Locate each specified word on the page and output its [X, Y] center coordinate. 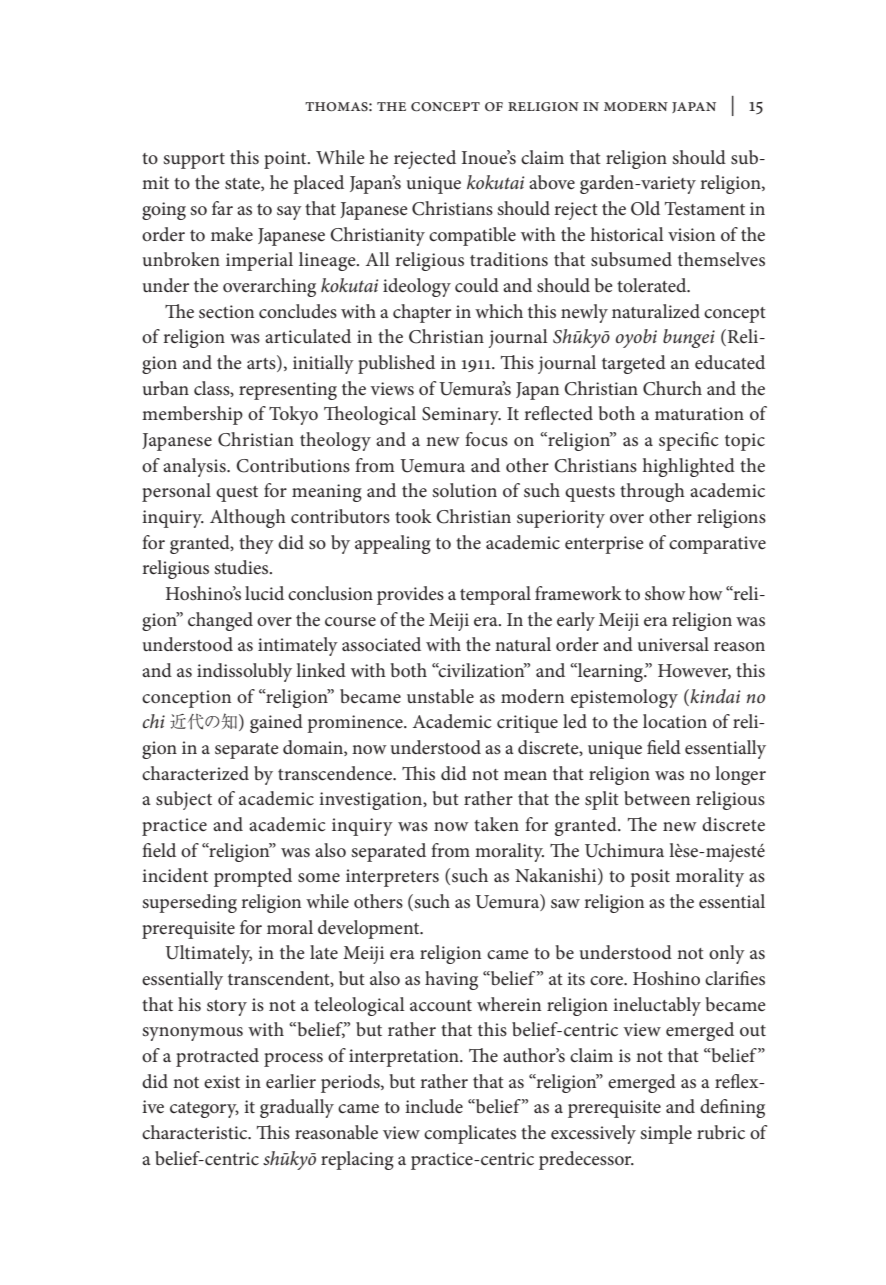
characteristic [196, 1132]
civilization [481, 670]
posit [650, 878]
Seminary [461, 416]
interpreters [392, 878]
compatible [472, 236]
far [222, 208]
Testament [705, 209]
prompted [253, 877]
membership [192, 415]
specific [689, 441]
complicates [470, 1134]
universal [673, 644]
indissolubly [244, 672]
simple [666, 1134]
